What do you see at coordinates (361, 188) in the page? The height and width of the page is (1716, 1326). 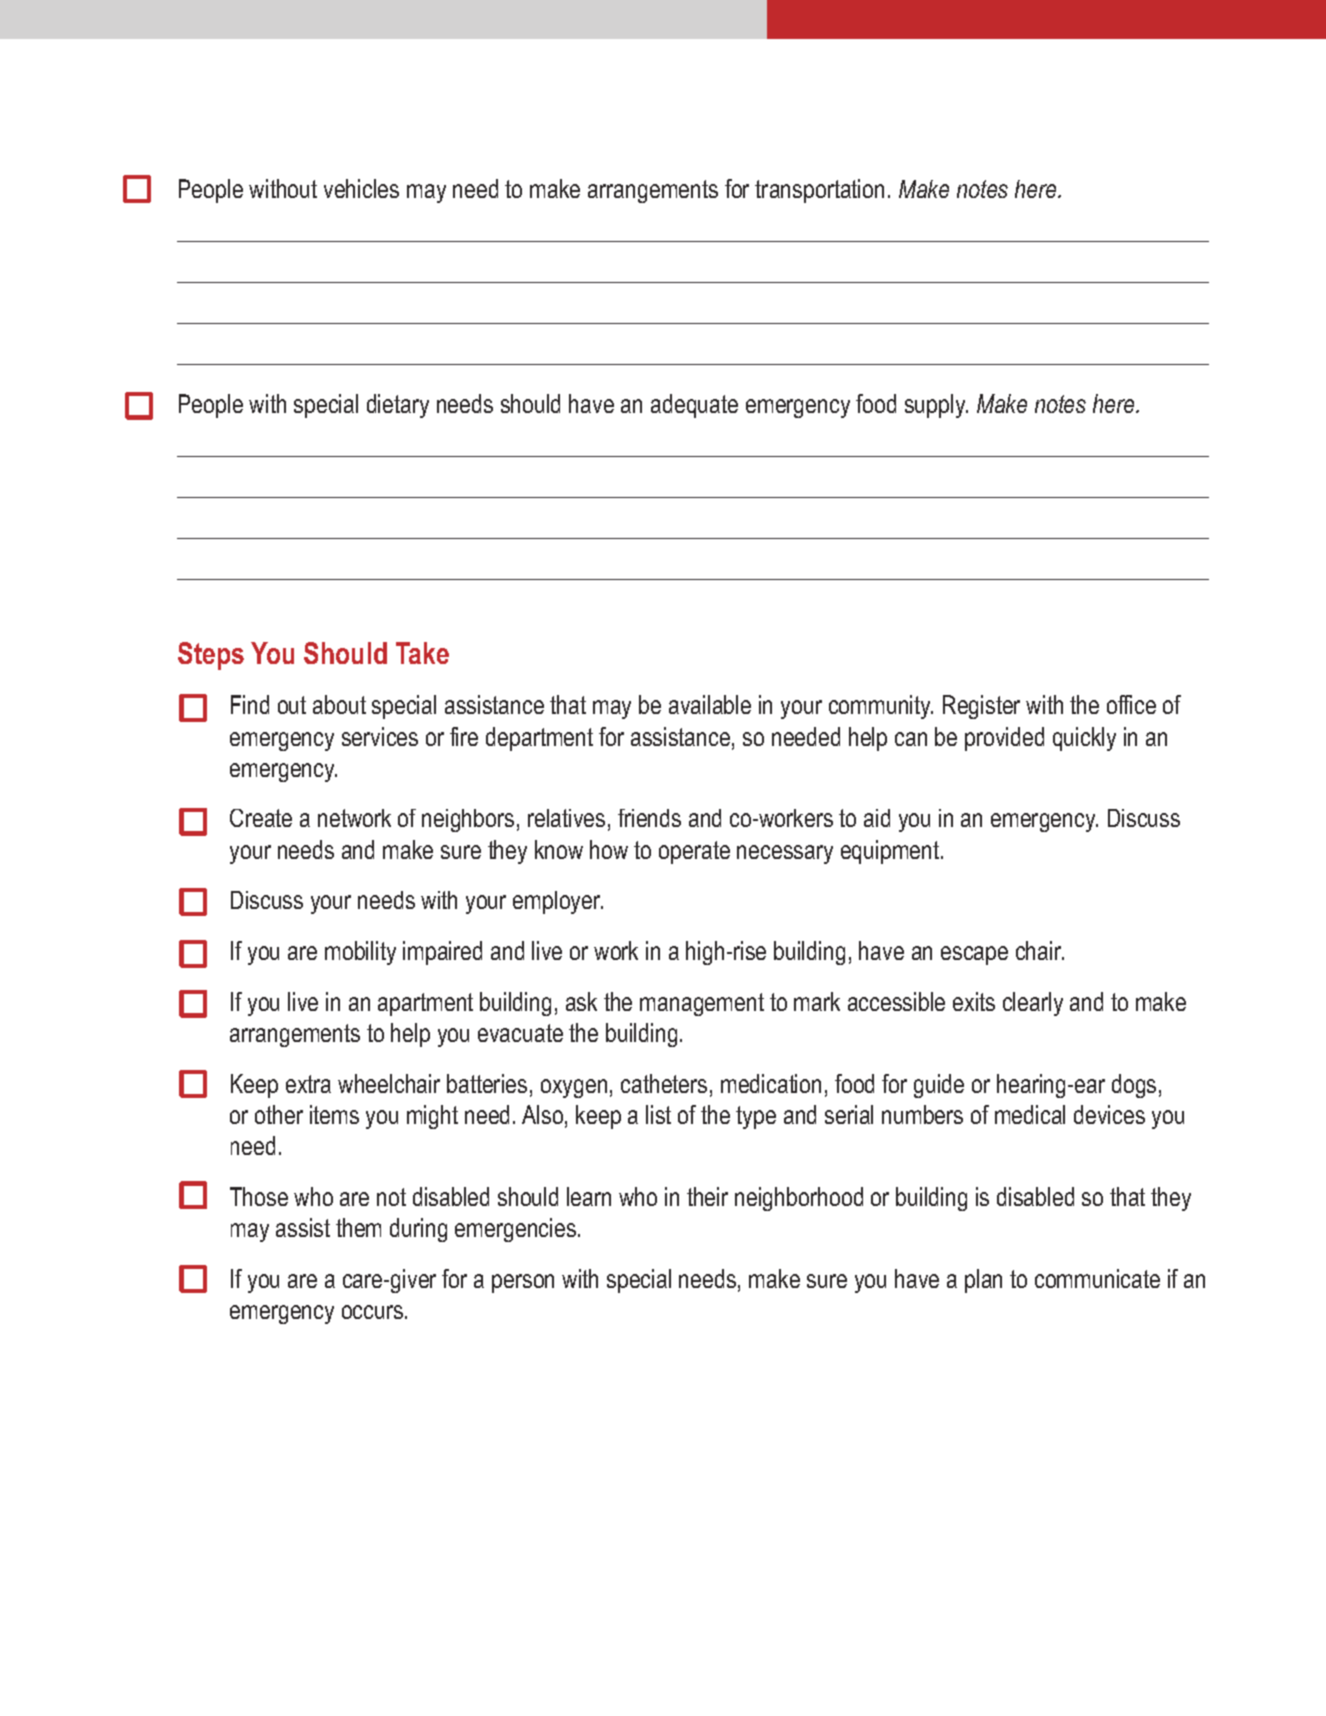 I see `vehicles` at bounding box center [361, 188].
